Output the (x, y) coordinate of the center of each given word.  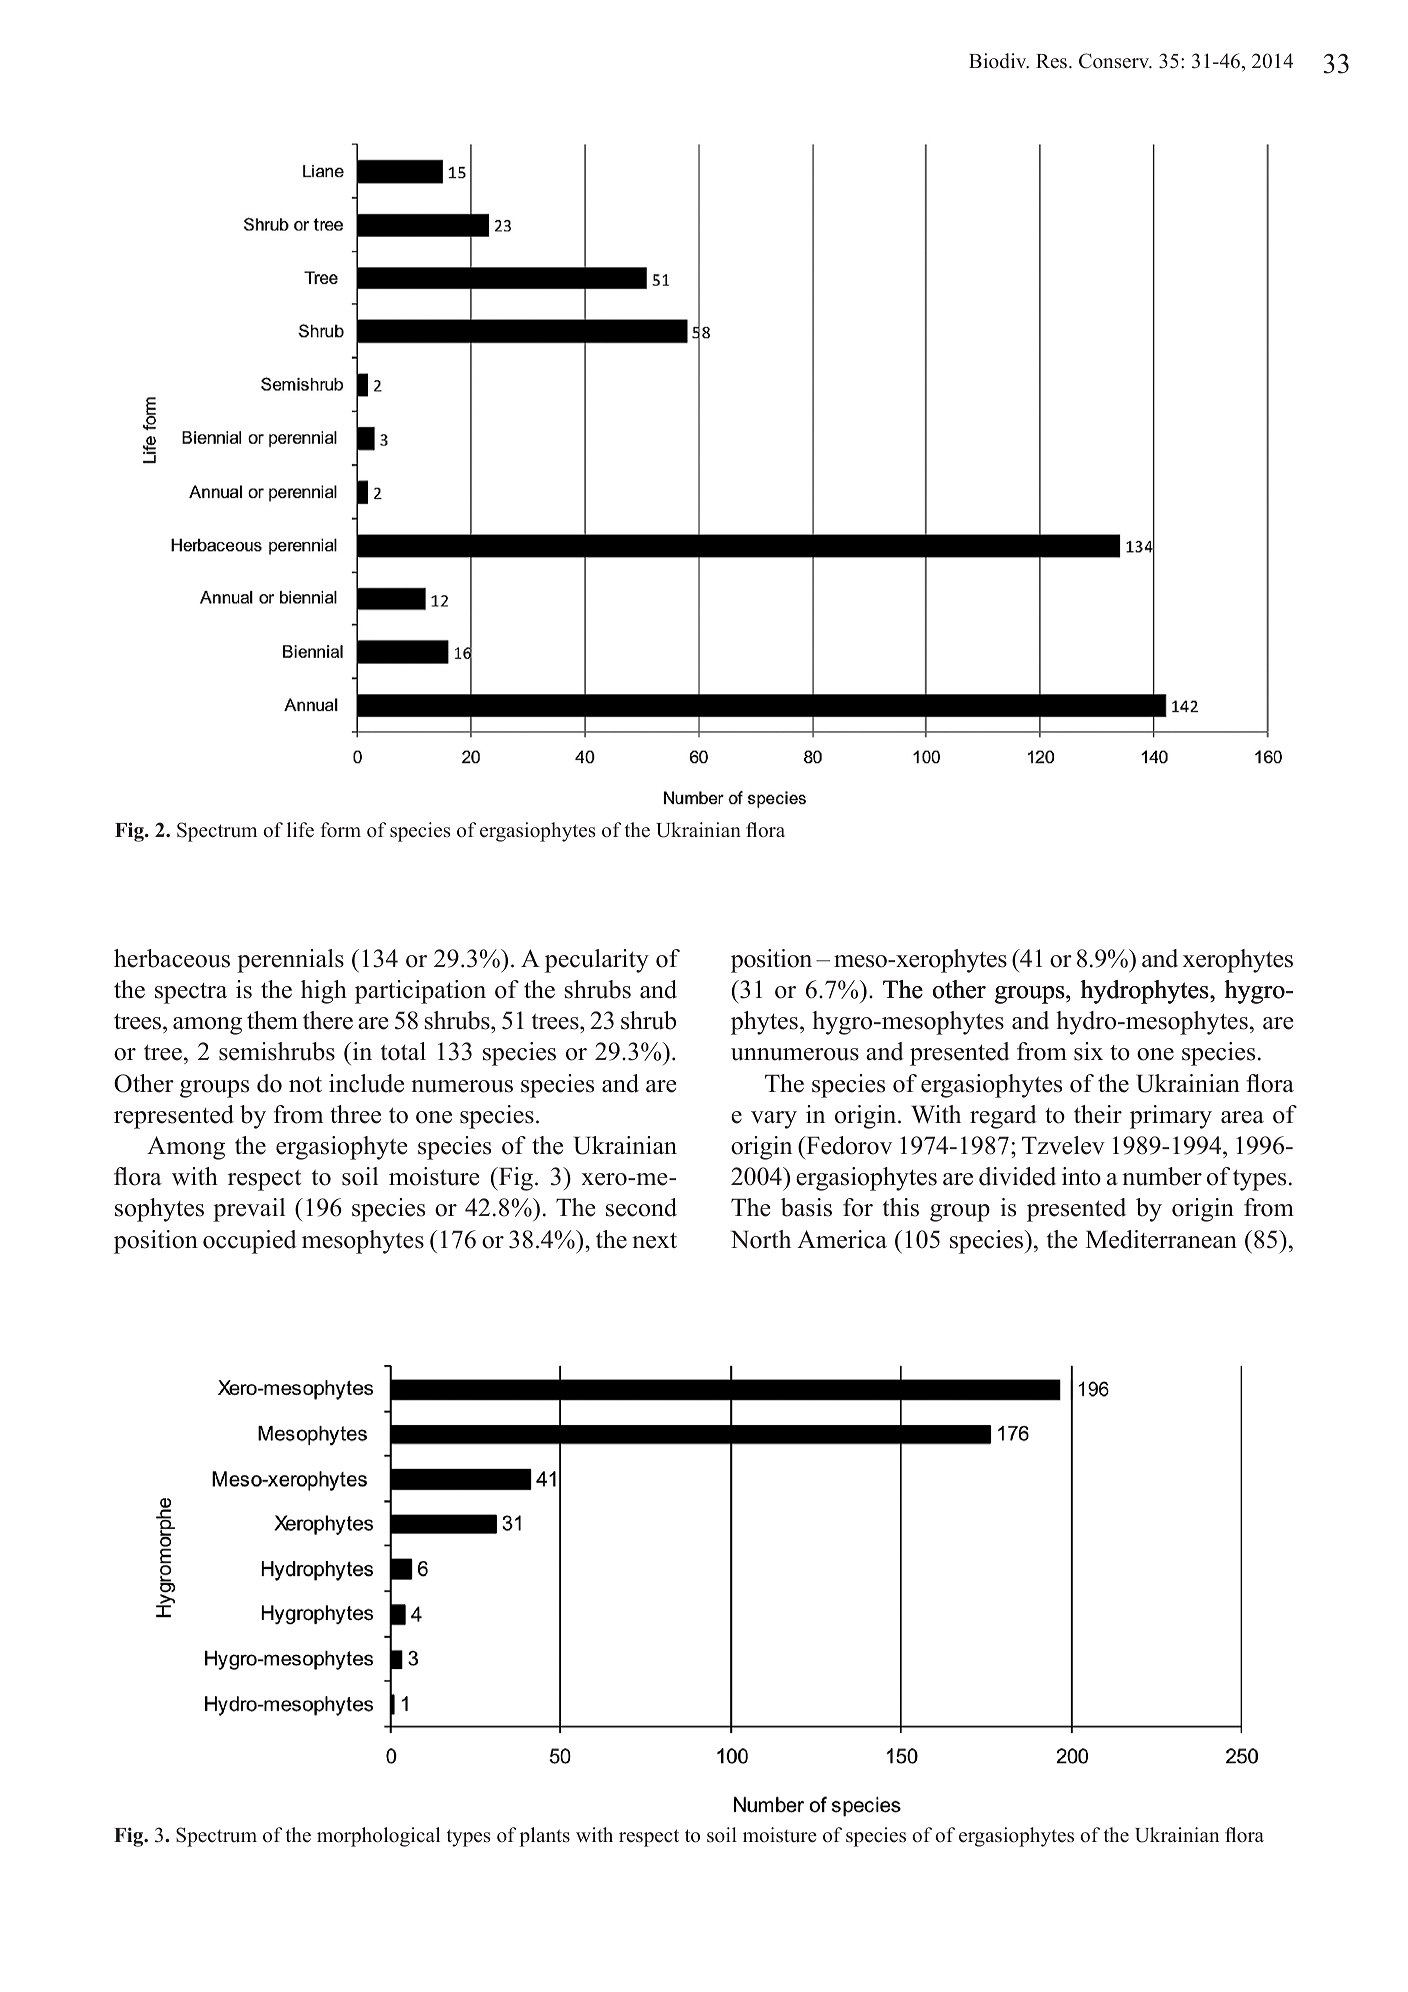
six (1088, 1051)
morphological (378, 1837)
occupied (250, 1242)
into (1081, 1176)
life (300, 830)
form (341, 830)
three (355, 1114)
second (641, 1207)
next (654, 1240)
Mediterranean (1161, 1239)
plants (544, 1837)
